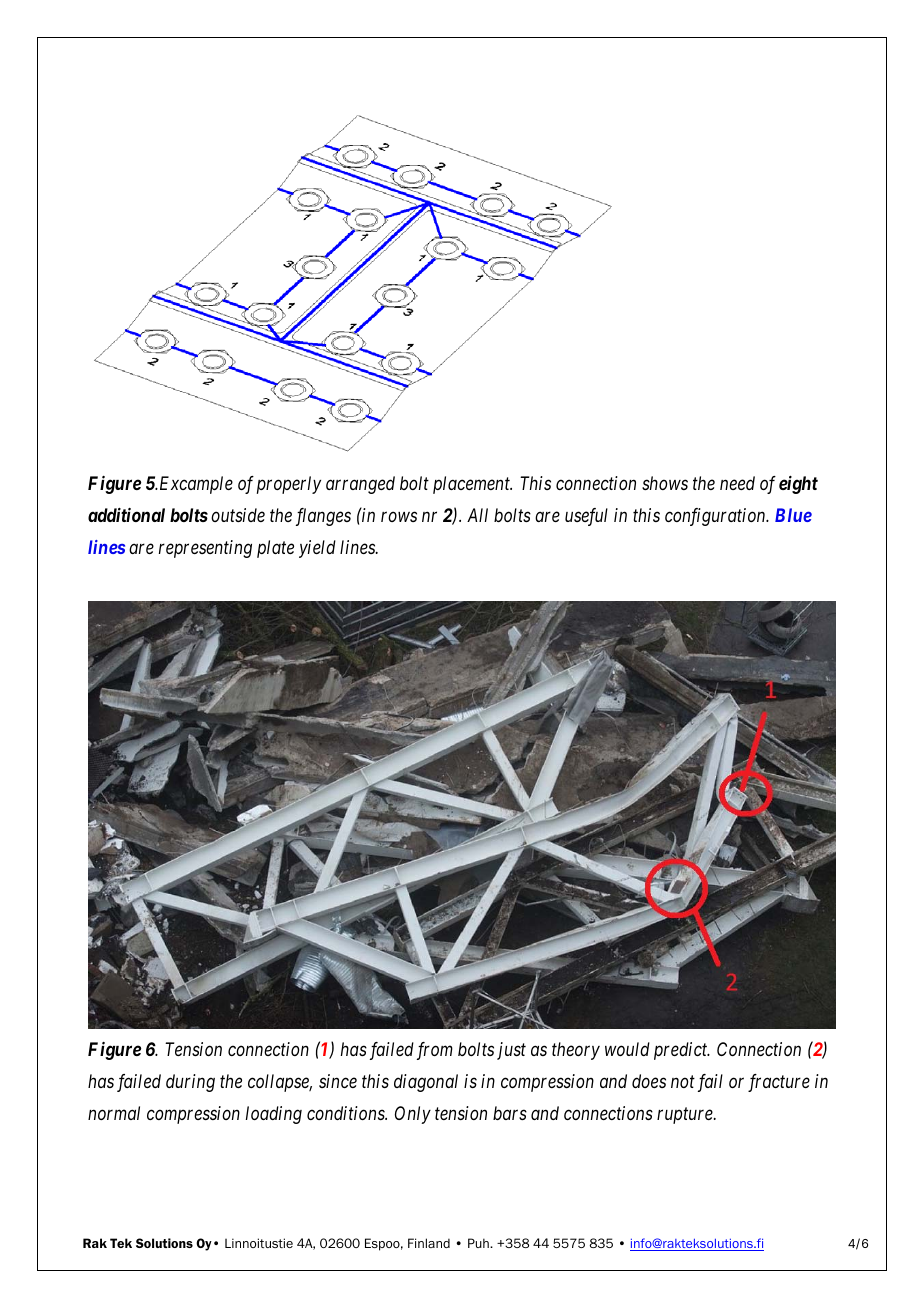 The image size is (924, 1308). What do you see at coordinates (479, 1243) in the image?
I see `Puh` at bounding box center [479, 1243].
